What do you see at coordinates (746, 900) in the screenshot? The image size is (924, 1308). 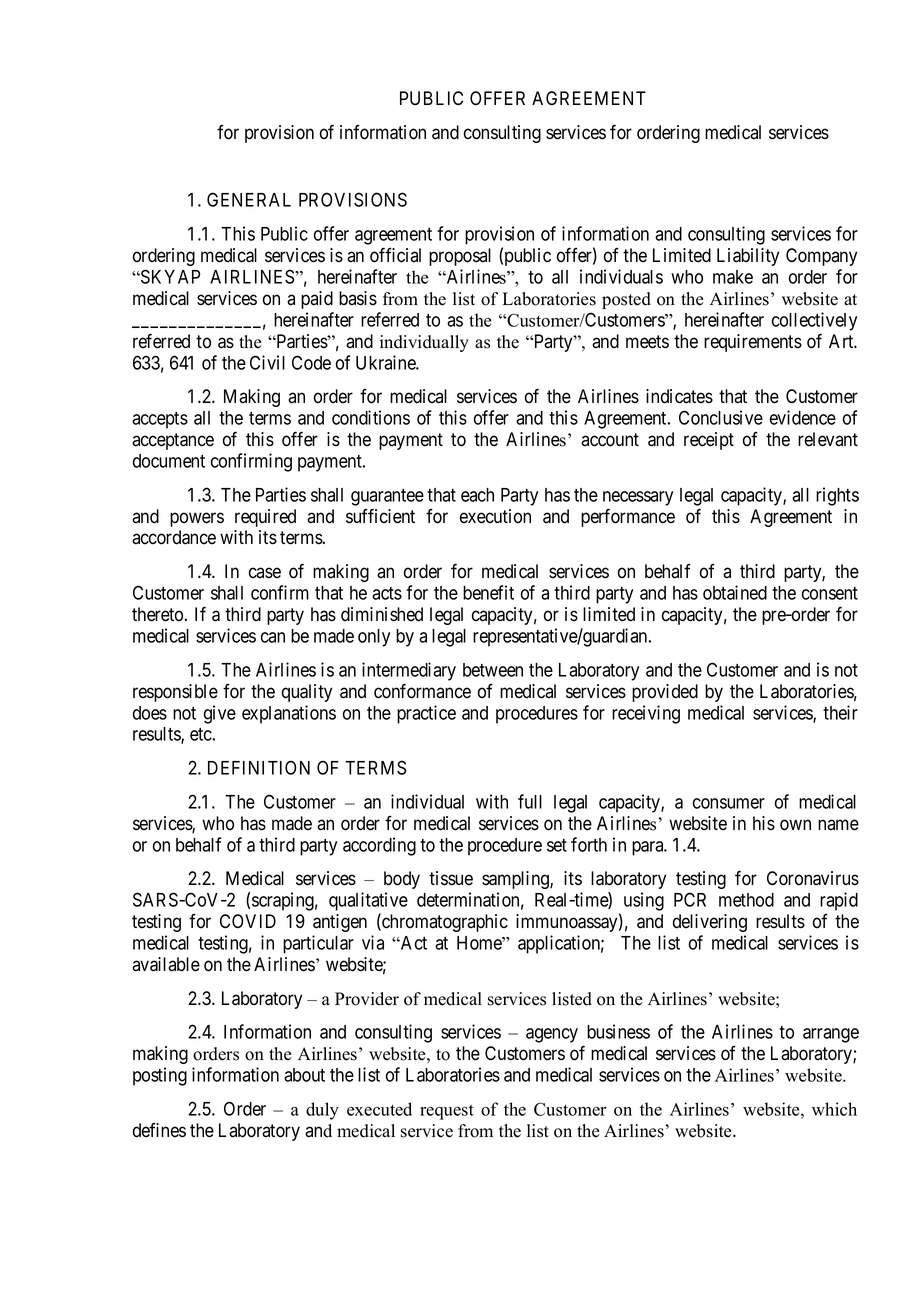 I see `method` at bounding box center [746, 900].
